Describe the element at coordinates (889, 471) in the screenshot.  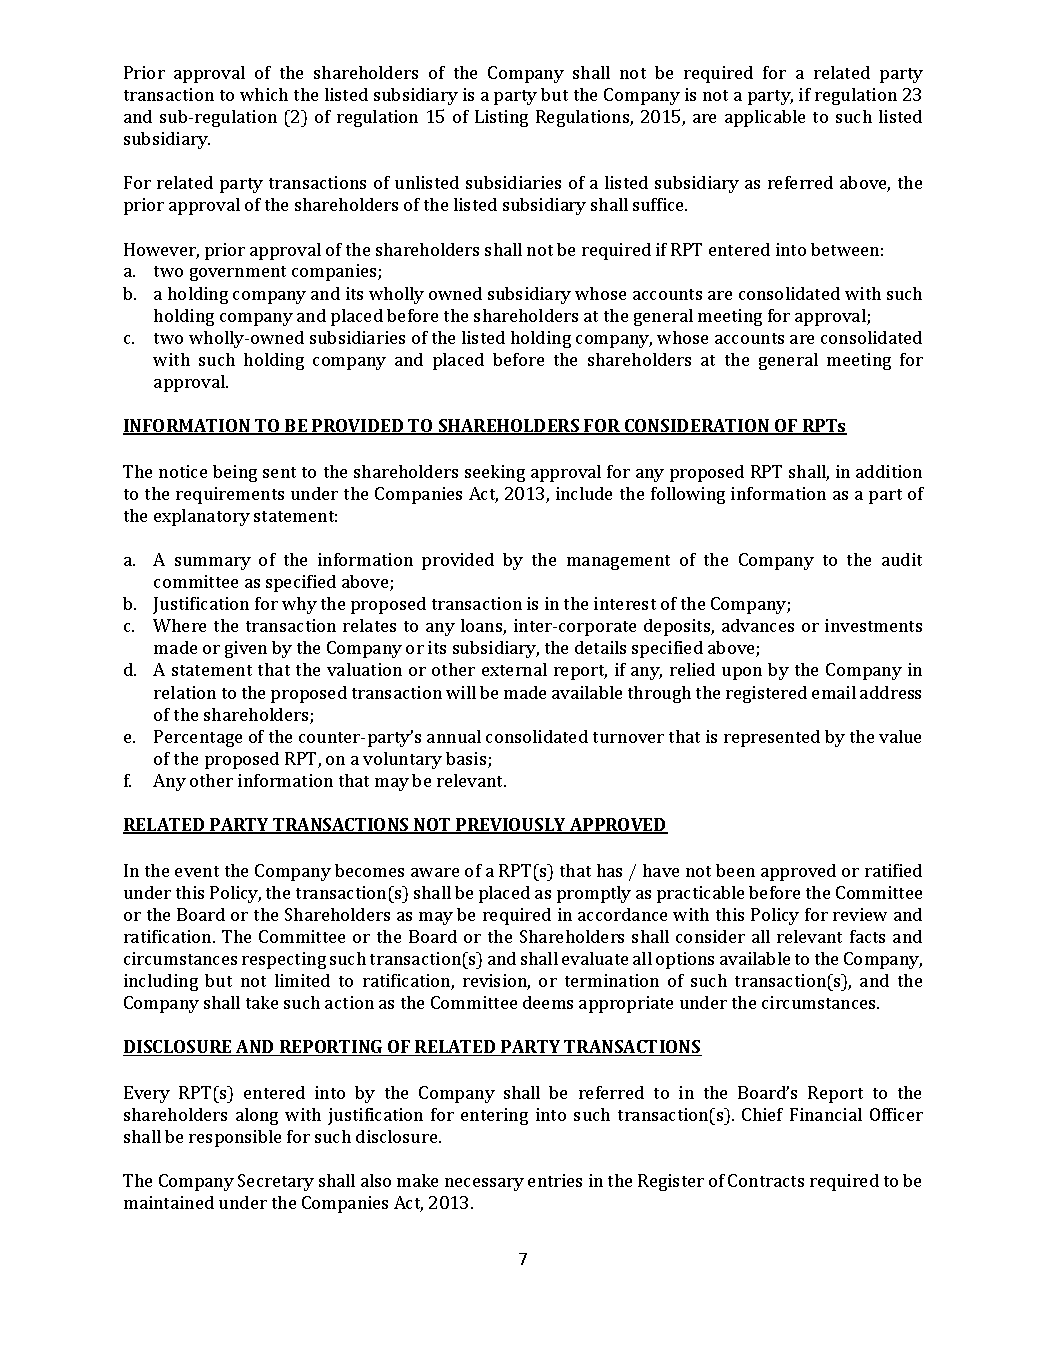
I see `addition` at that location.
